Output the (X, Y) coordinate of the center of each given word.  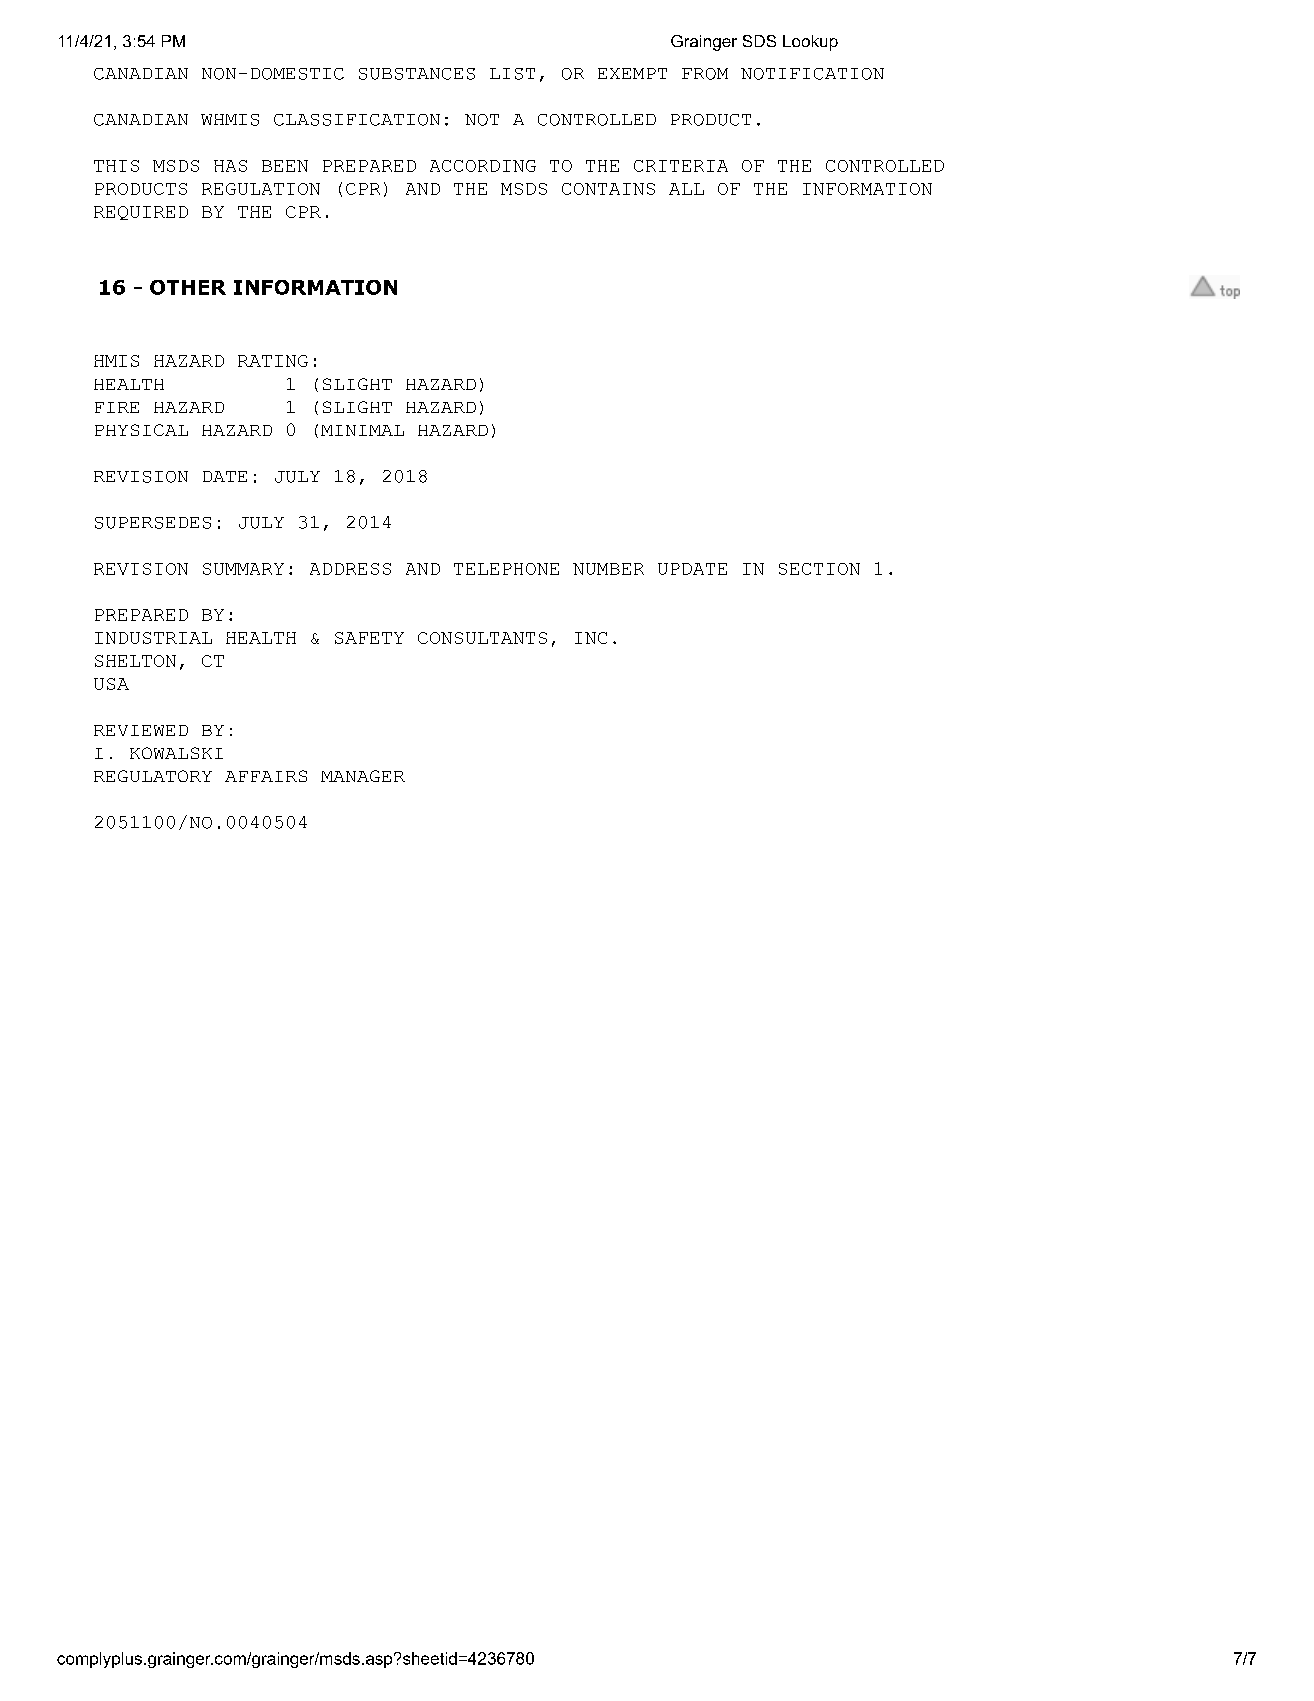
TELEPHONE (506, 569)
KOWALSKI (176, 753)
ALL (686, 189)
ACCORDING (483, 166)
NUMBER (608, 569)
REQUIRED (141, 213)
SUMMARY (243, 569)
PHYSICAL (141, 430)
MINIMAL (362, 430)
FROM (705, 74)
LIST (512, 74)
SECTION (819, 569)
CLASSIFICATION (357, 120)
